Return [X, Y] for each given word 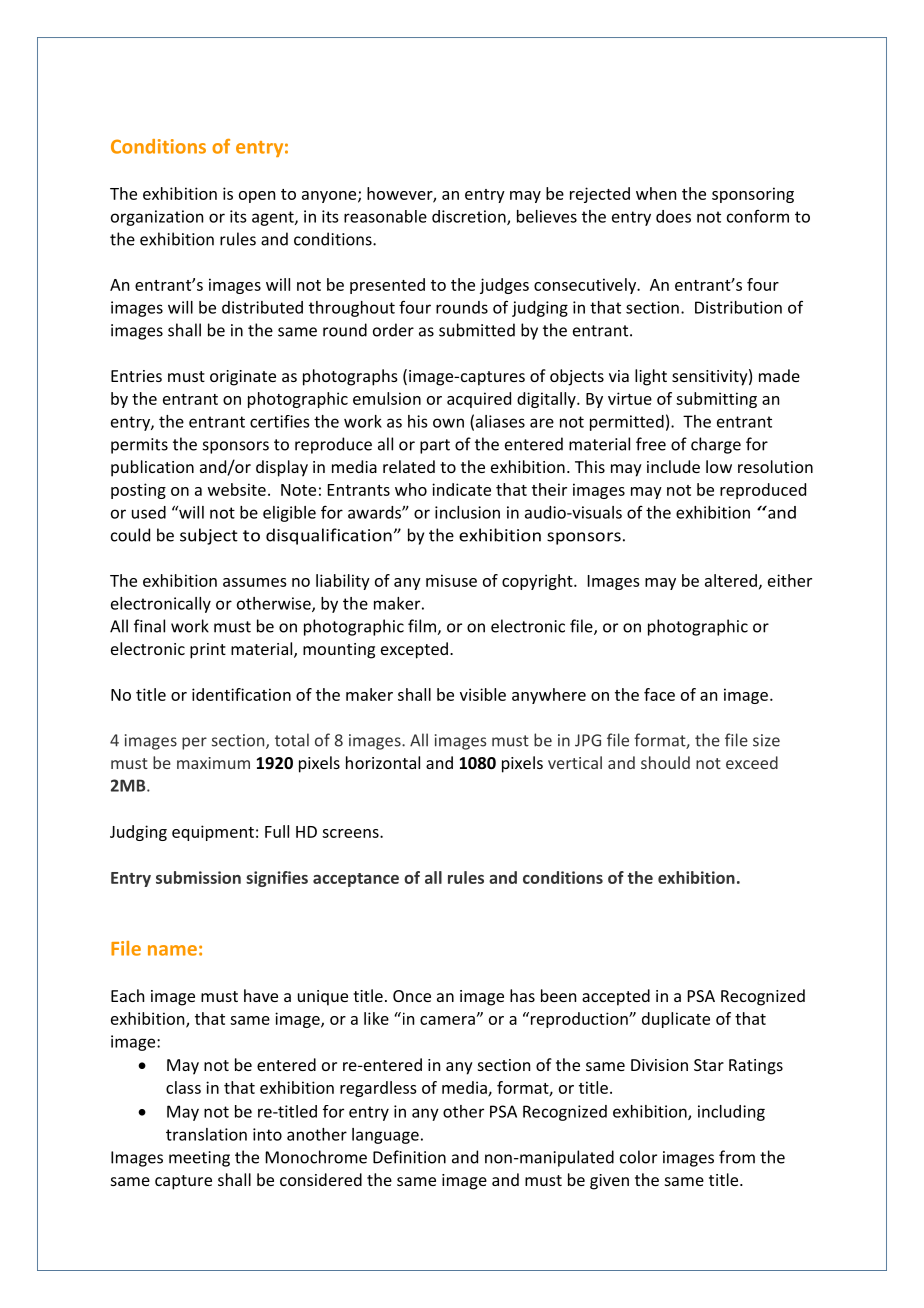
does [673, 216]
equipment [213, 833]
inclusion [467, 512]
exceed [752, 762]
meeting [199, 1159]
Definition [409, 1157]
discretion [470, 217]
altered [731, 580]
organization [157, 218]
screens [351, 833]
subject [209, 536]
